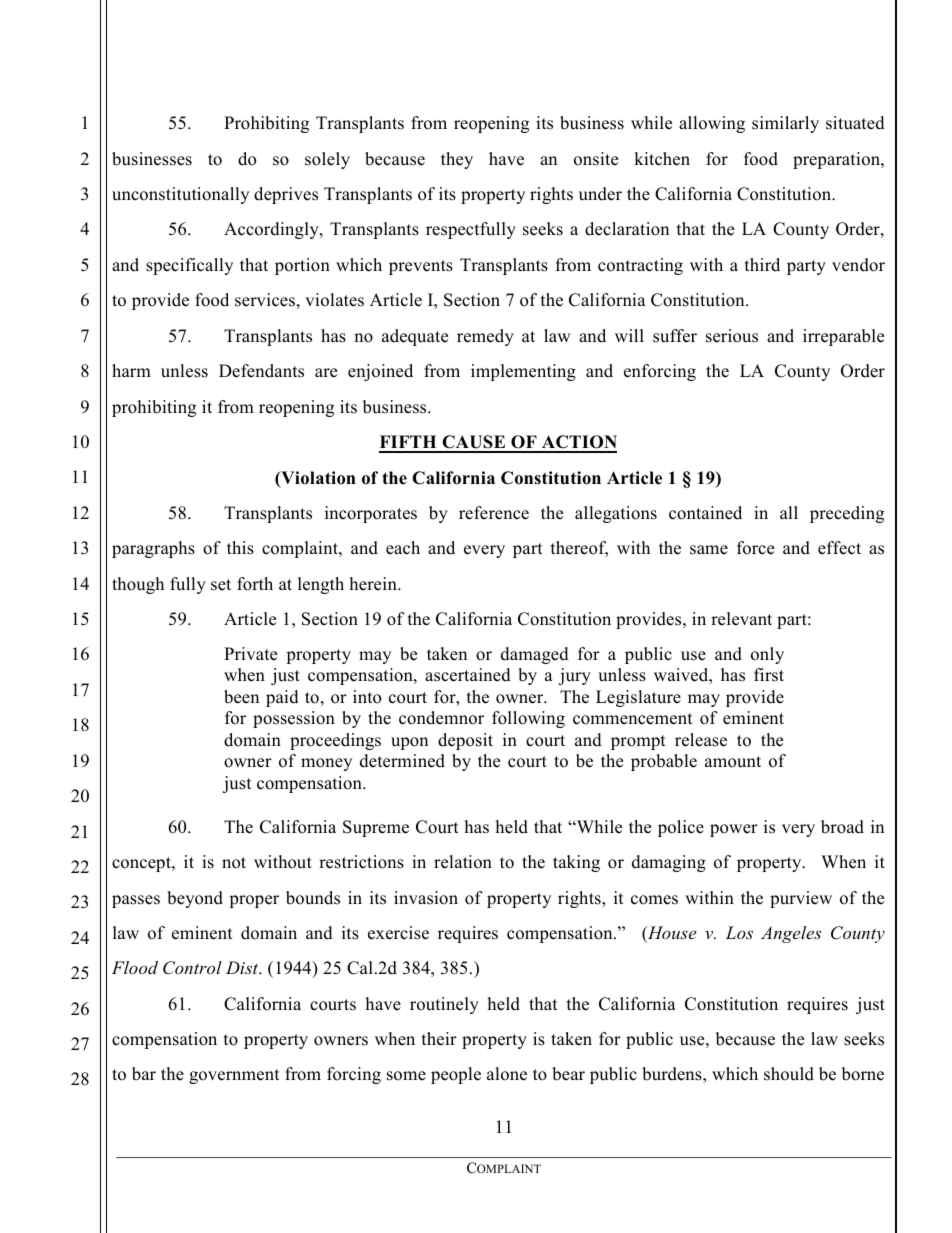 The width and height of the screenshot is (952, 1233). What do you see at coordinates (457, 160) in the screenshot?
I see `they` at bounding box center [457, 160].
